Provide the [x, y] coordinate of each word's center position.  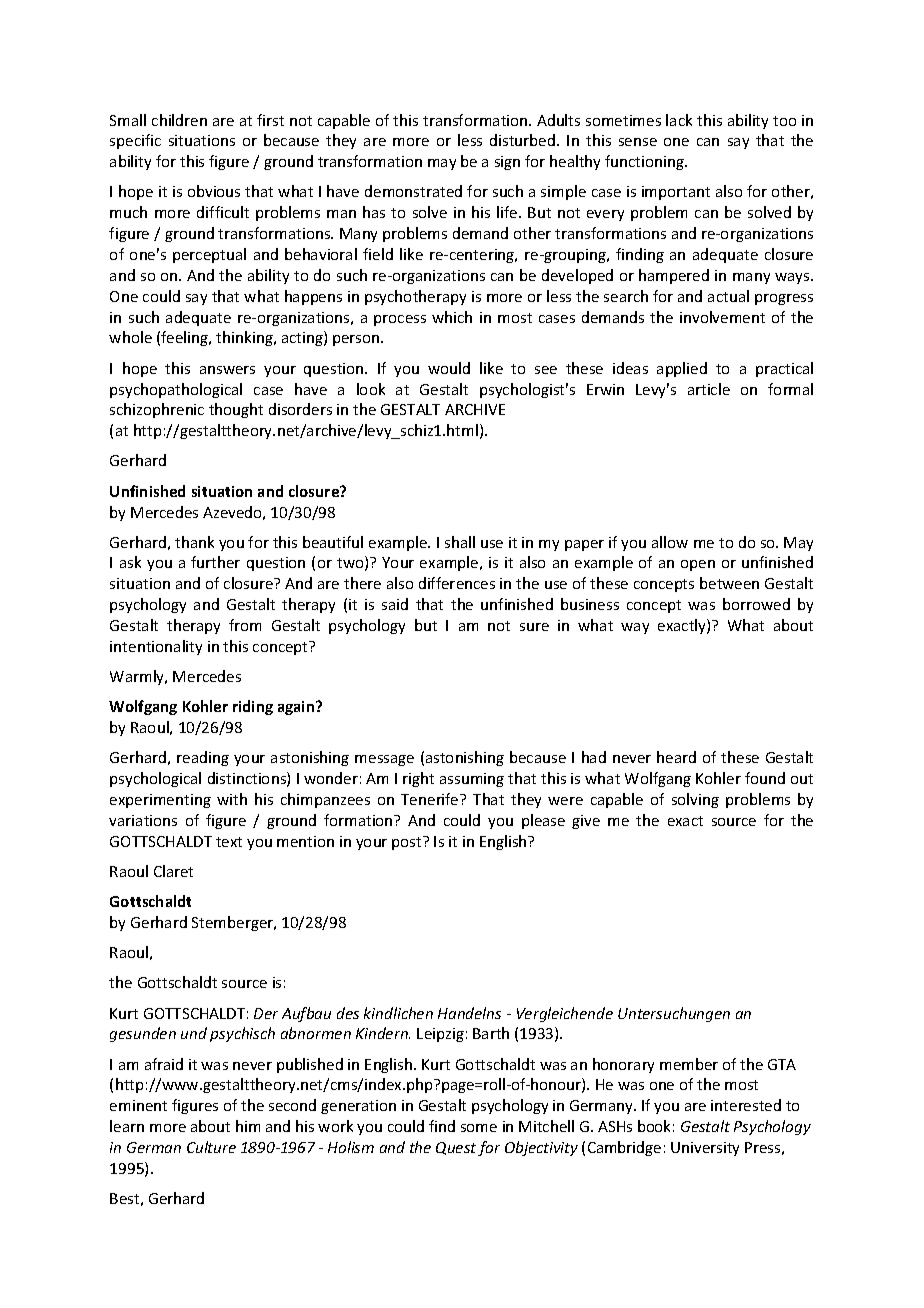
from [245, 625]
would [449, 368]
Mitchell [546, 1126]
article [709, 389]
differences [457, 583]
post [408, 843]
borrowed [756, 604]
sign [507, 163]
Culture [211, 1147]
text [229, 842]
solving [695, 800]
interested [746, 1105]
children [179, 120]
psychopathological [176, 390]
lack [679, 120]
